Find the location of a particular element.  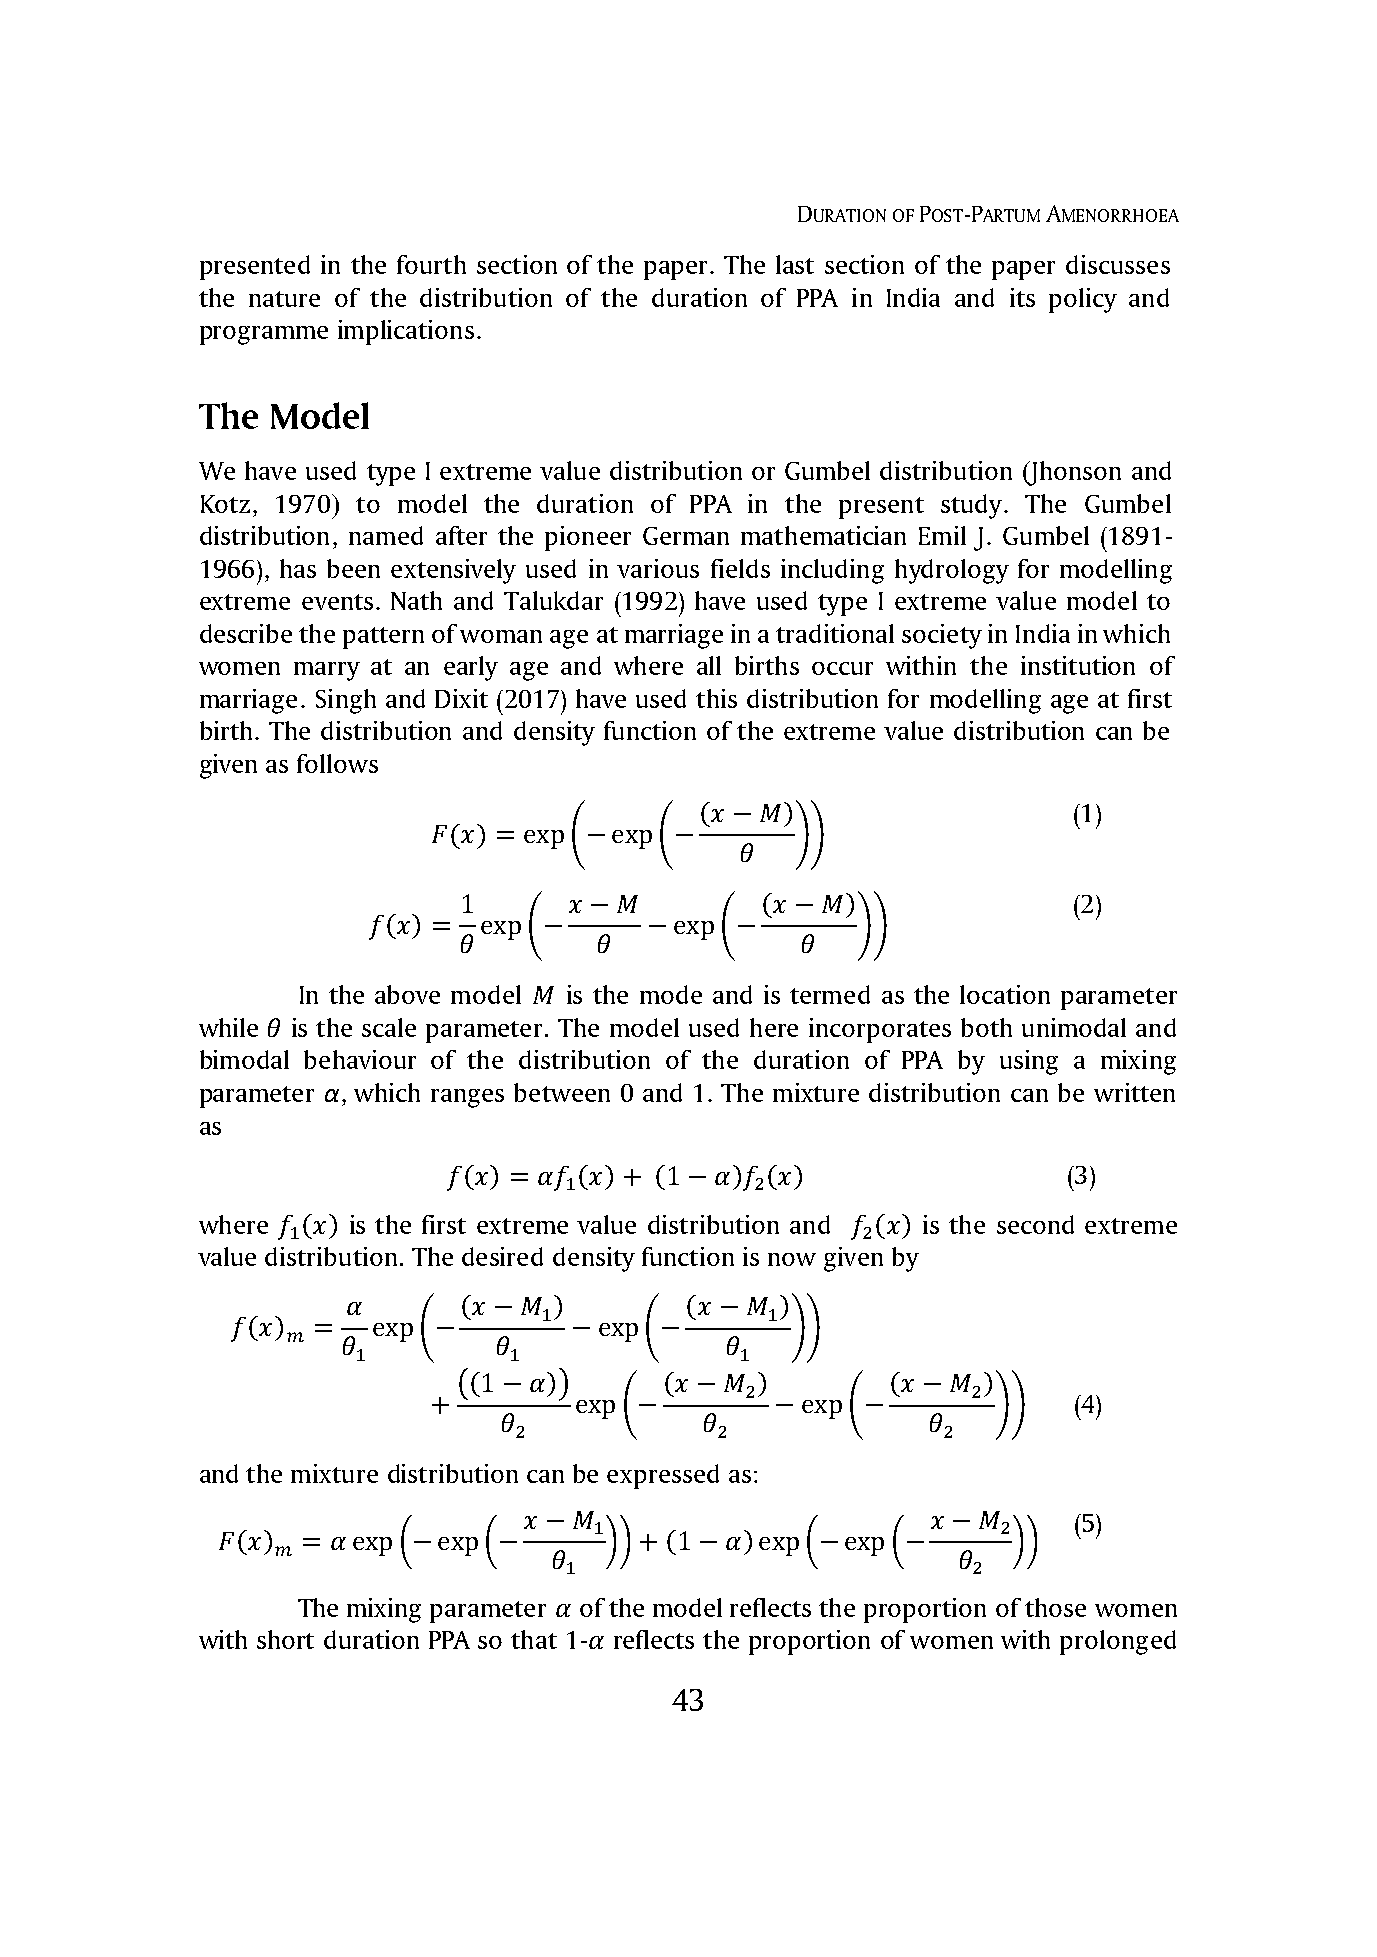

that is located at coordinates (534, 1639).
